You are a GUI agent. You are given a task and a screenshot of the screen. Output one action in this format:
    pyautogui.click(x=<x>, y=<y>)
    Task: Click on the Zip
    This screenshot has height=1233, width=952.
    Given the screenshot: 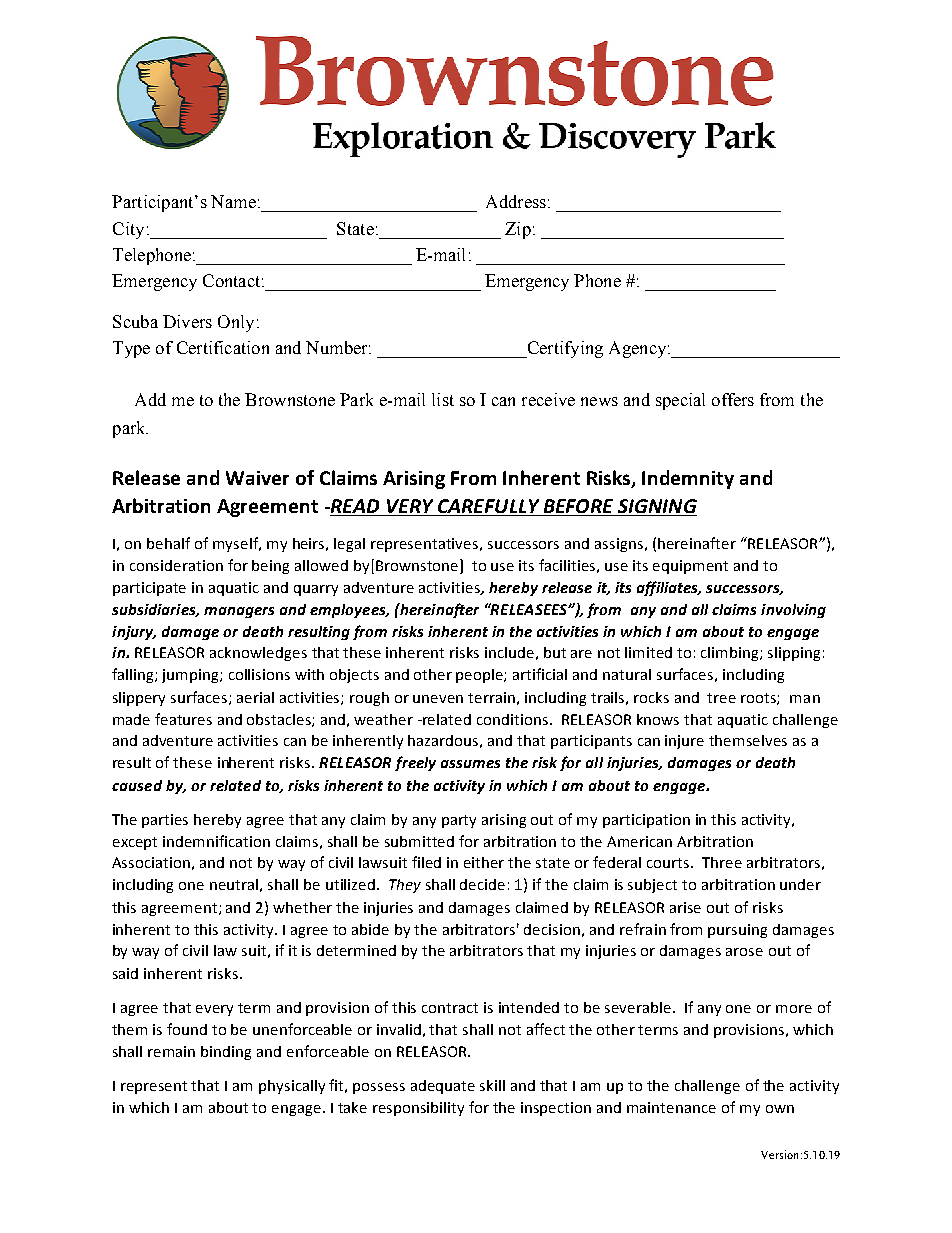 What is the action you would take?
    pyautogui.click(x=518, y=230)
